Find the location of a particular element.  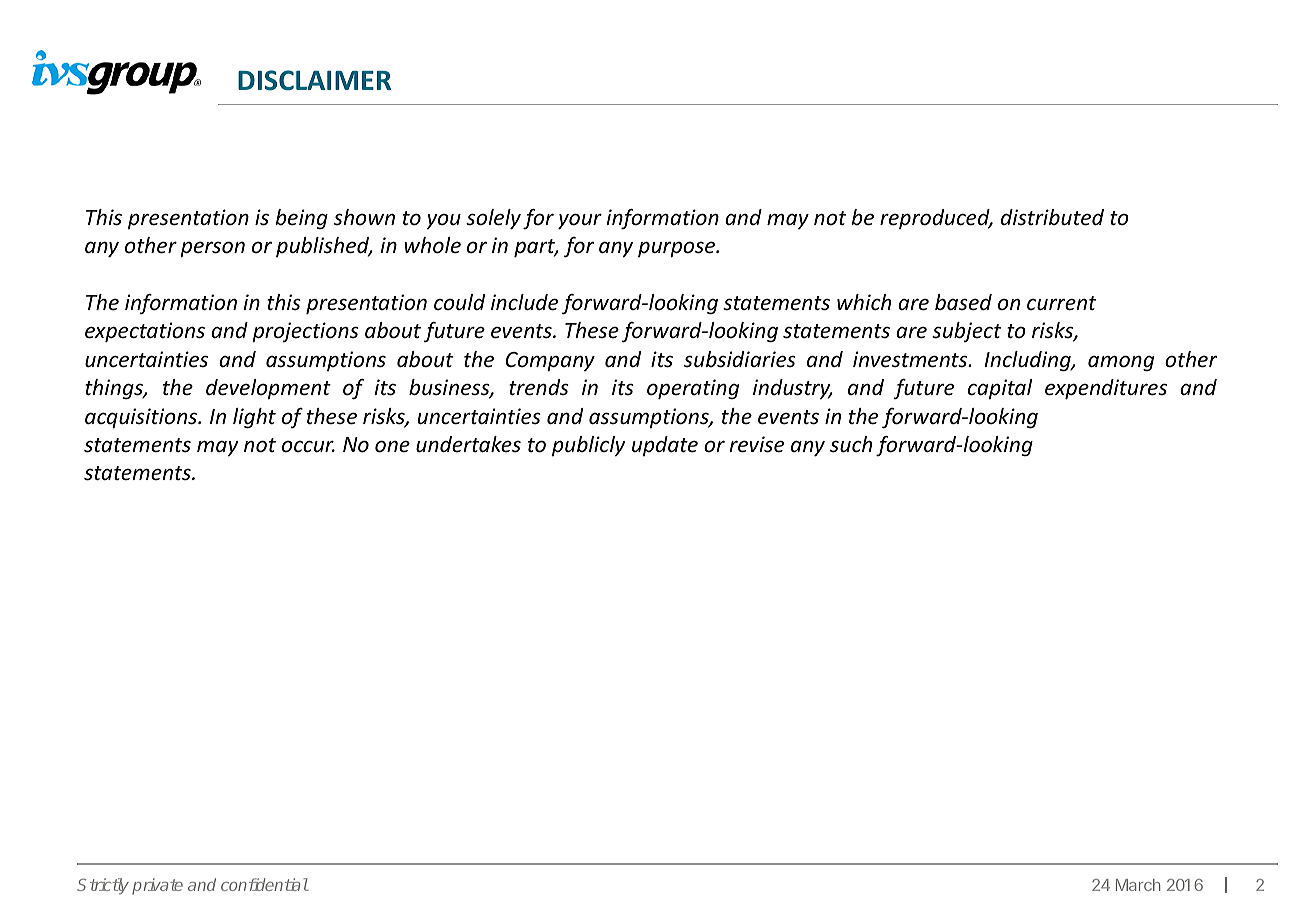

DISCLAIMER is located at coordinates (314, 80).
